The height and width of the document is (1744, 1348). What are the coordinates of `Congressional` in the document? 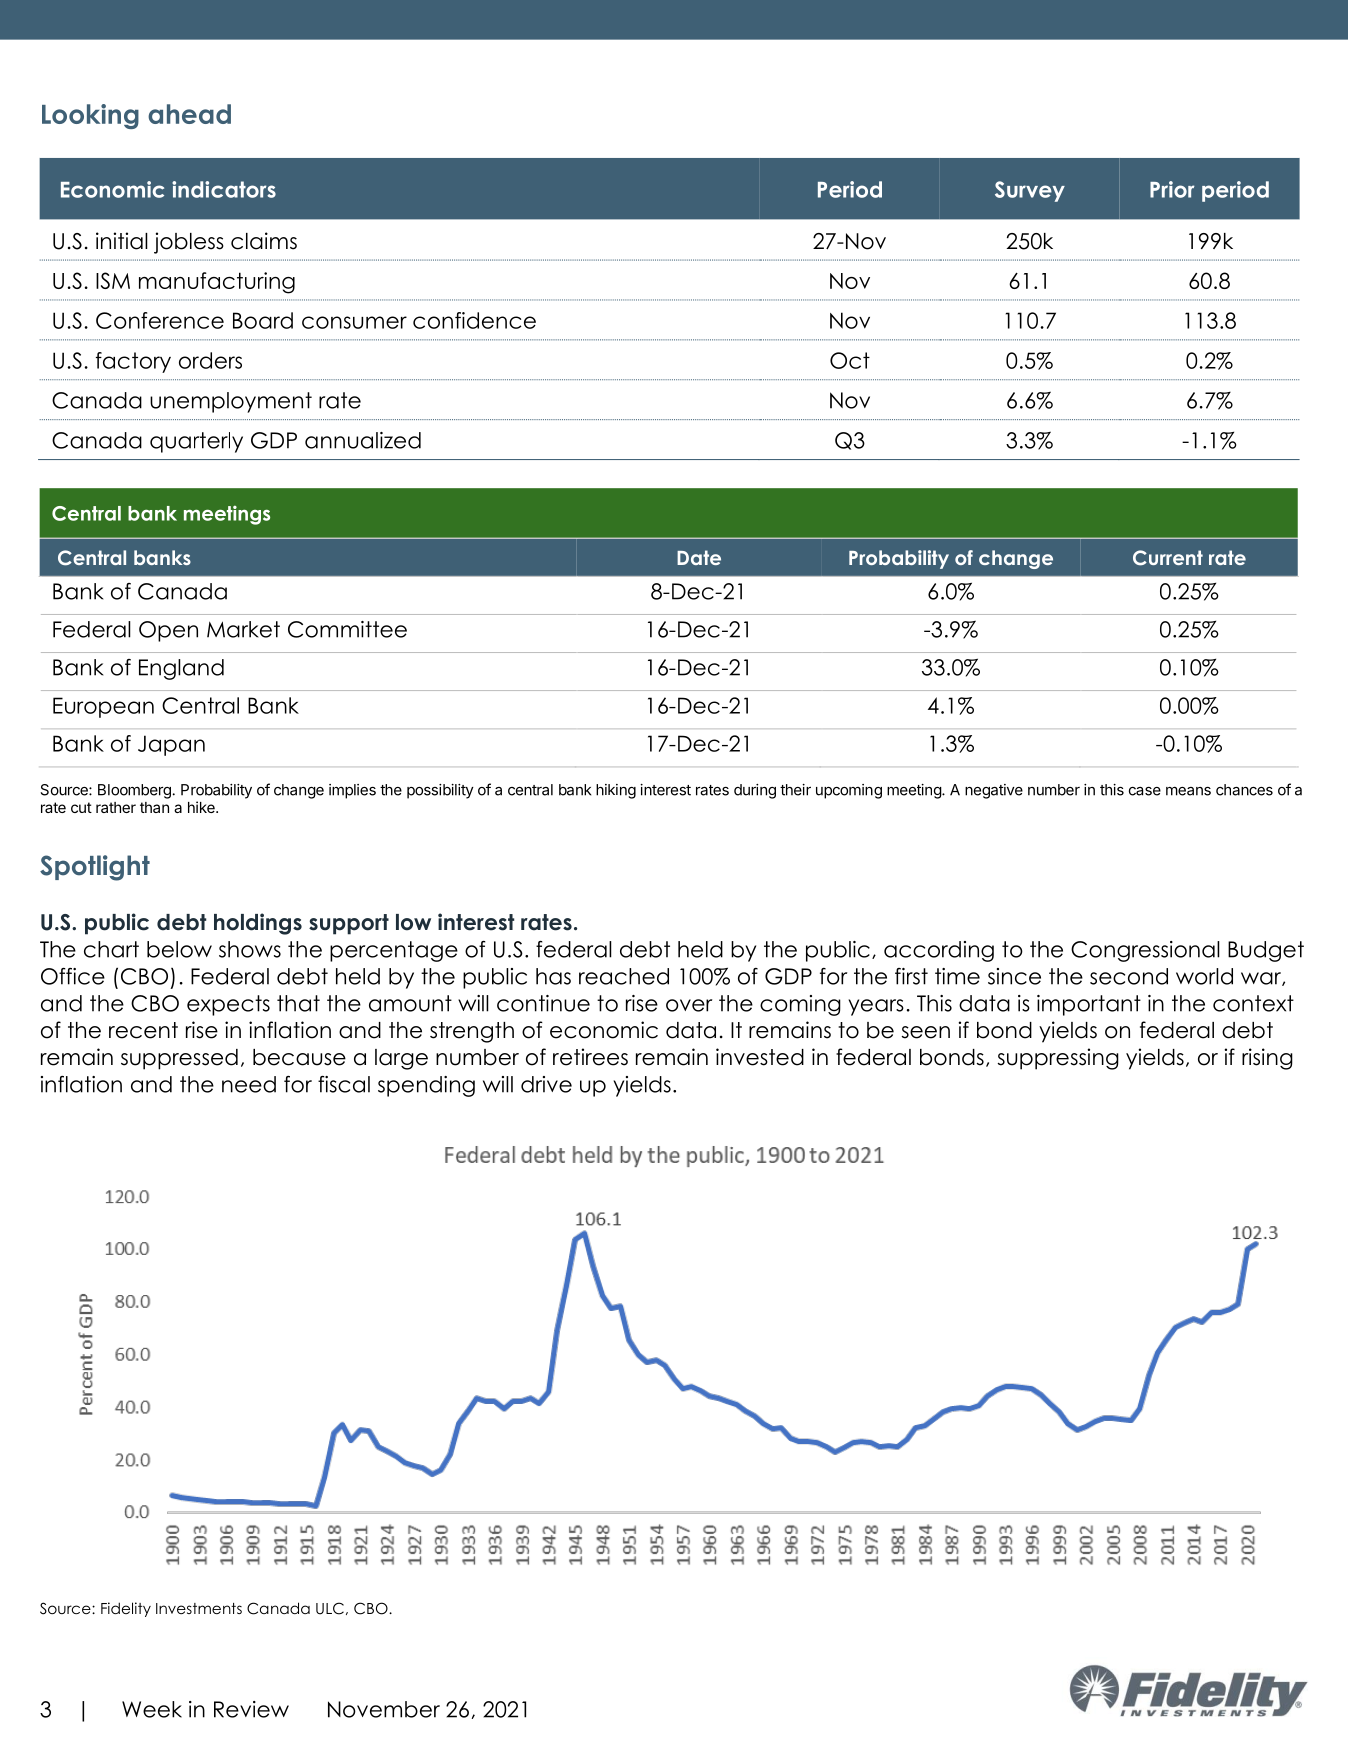 It's located at (1145, 951).
